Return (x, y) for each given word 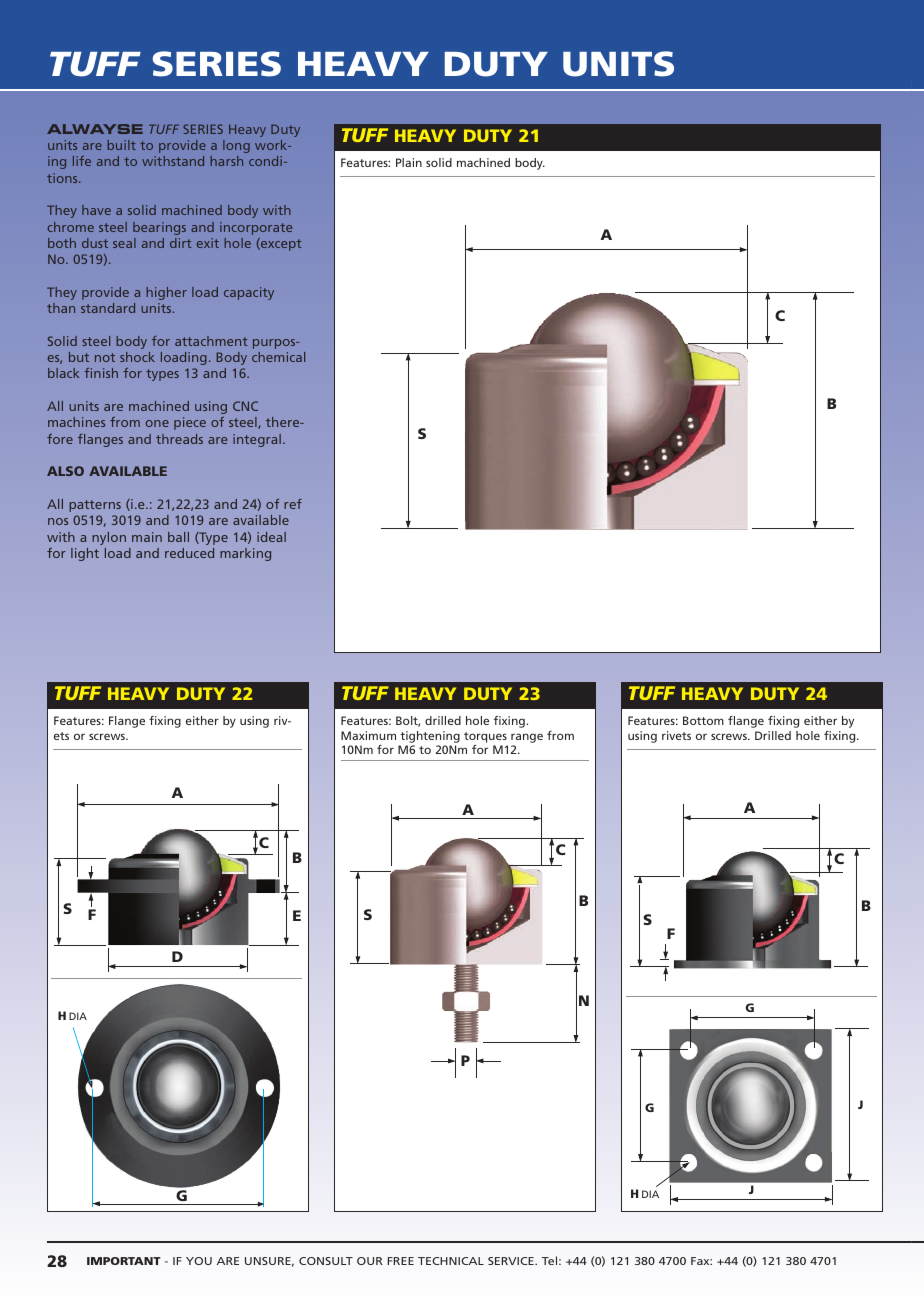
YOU (199, 1261)
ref (293, 504)
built (122, 145)
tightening (430, 737)
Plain (409, 162)
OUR (370, 1261)
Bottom (703, 720)
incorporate (256, 228)
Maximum (368, 735)
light (85, 554)
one (157, 423)
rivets (676, 735)
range (527, 738)
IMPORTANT (124, 1261)
